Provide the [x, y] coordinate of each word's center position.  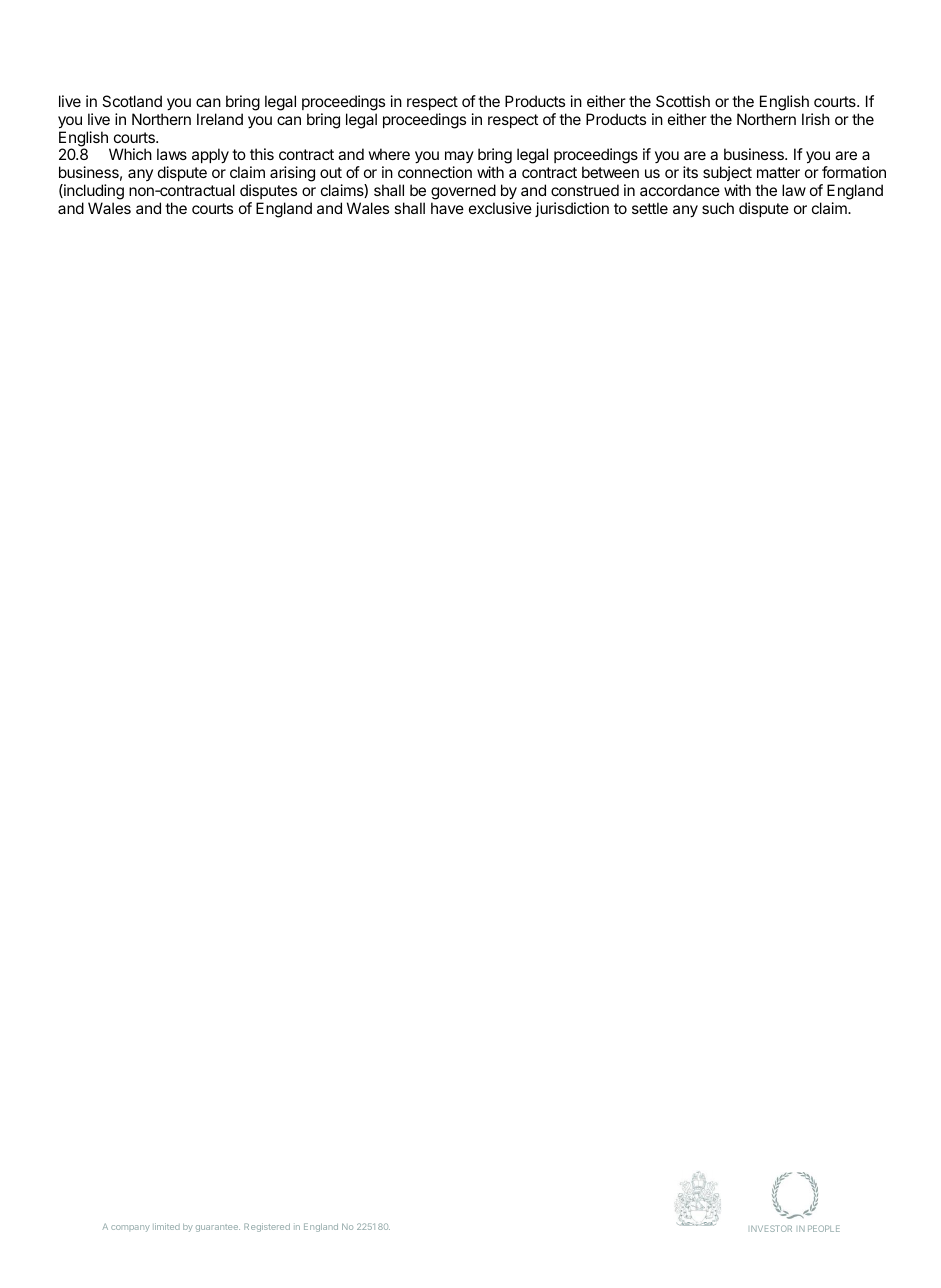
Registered [267, 1227]
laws [172, 154]
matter [778, 172]
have [447, 208]
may [459, 159]
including [93, 192]
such [718, 208]
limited [166, 1226]
